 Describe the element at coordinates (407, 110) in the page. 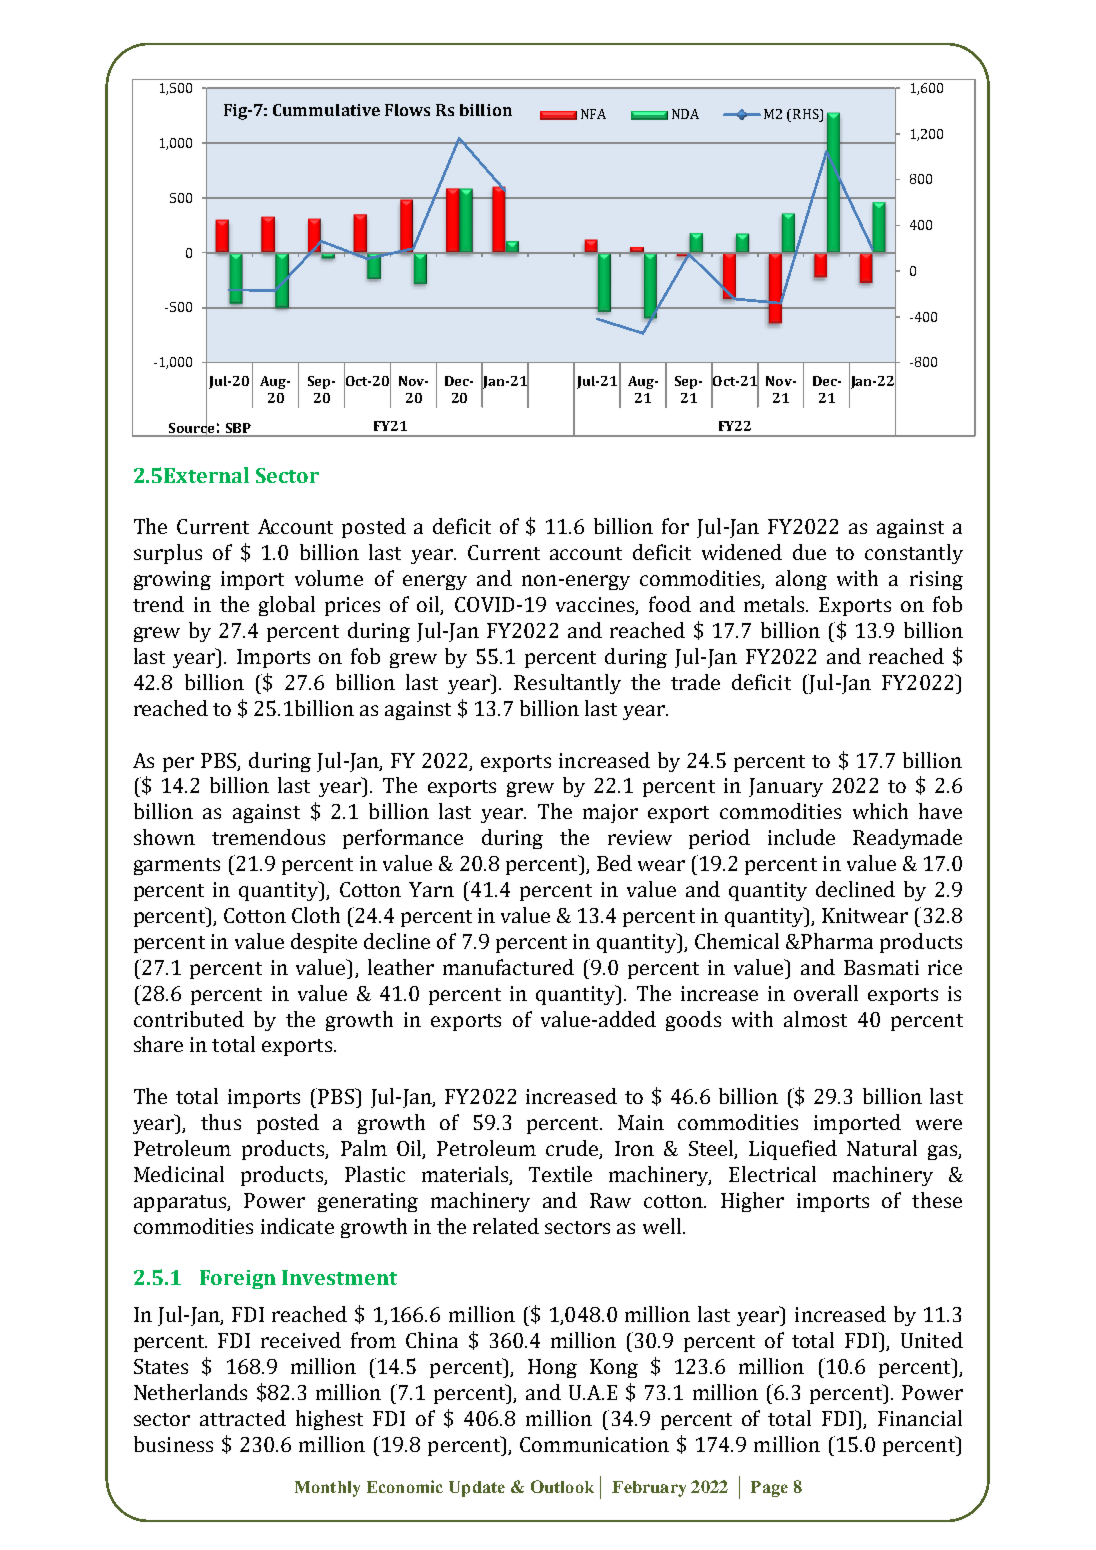

I see `Flows` at that location.
